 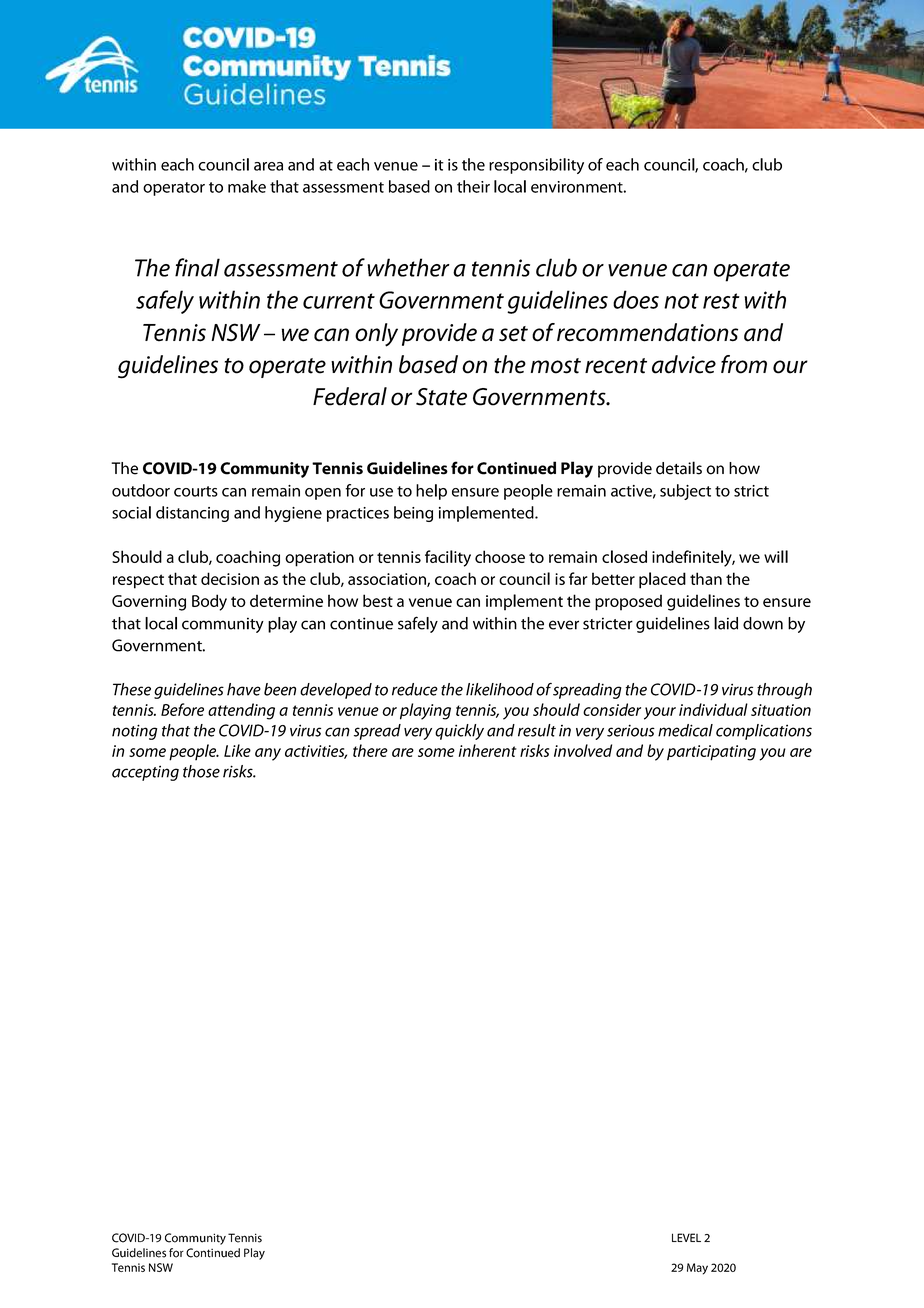 What do you see at coordinates (721, 301) in the image?
I see `rest` at bounding box center [721, 301].
